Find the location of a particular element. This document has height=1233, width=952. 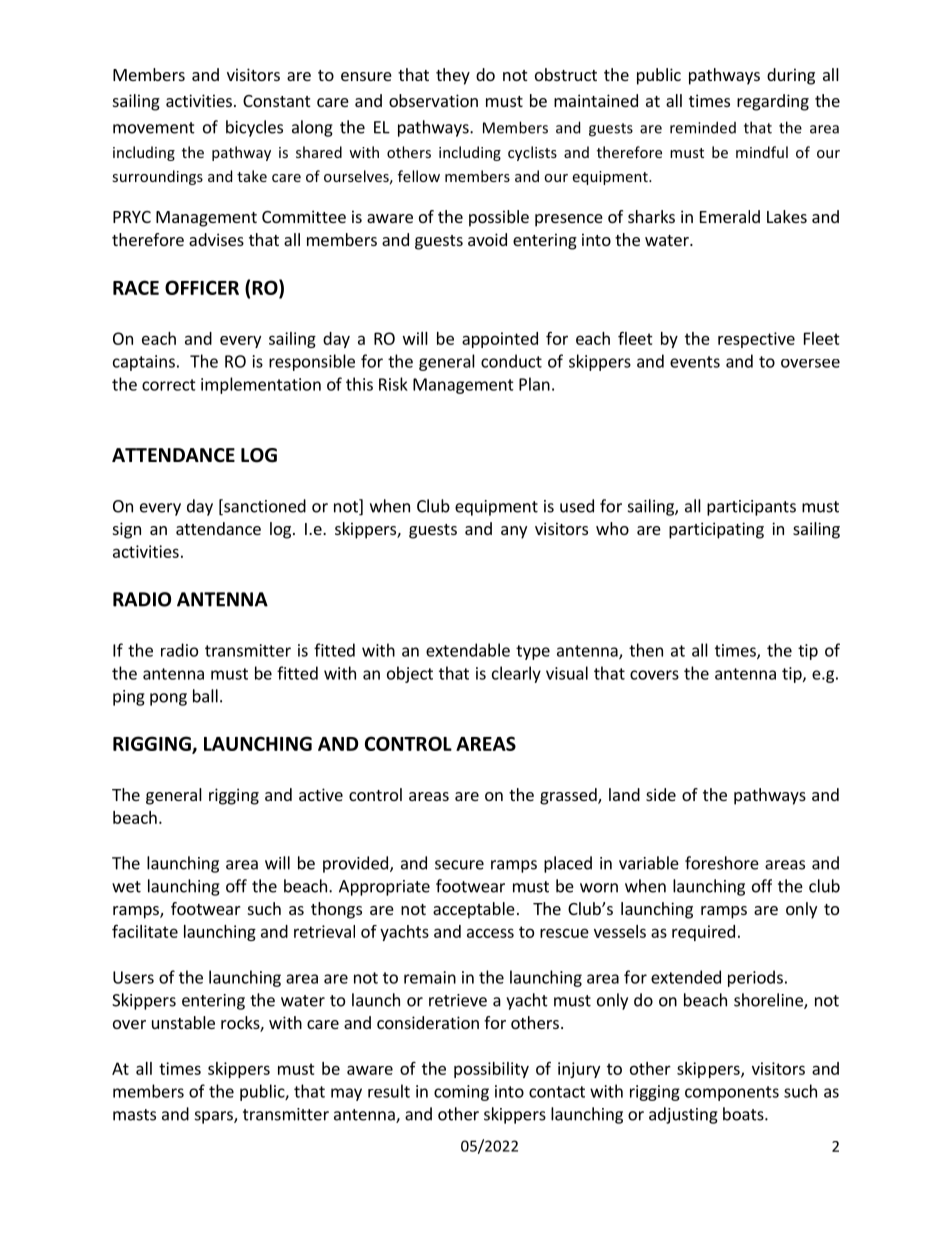

ball is located at coordinates (205, 696).
